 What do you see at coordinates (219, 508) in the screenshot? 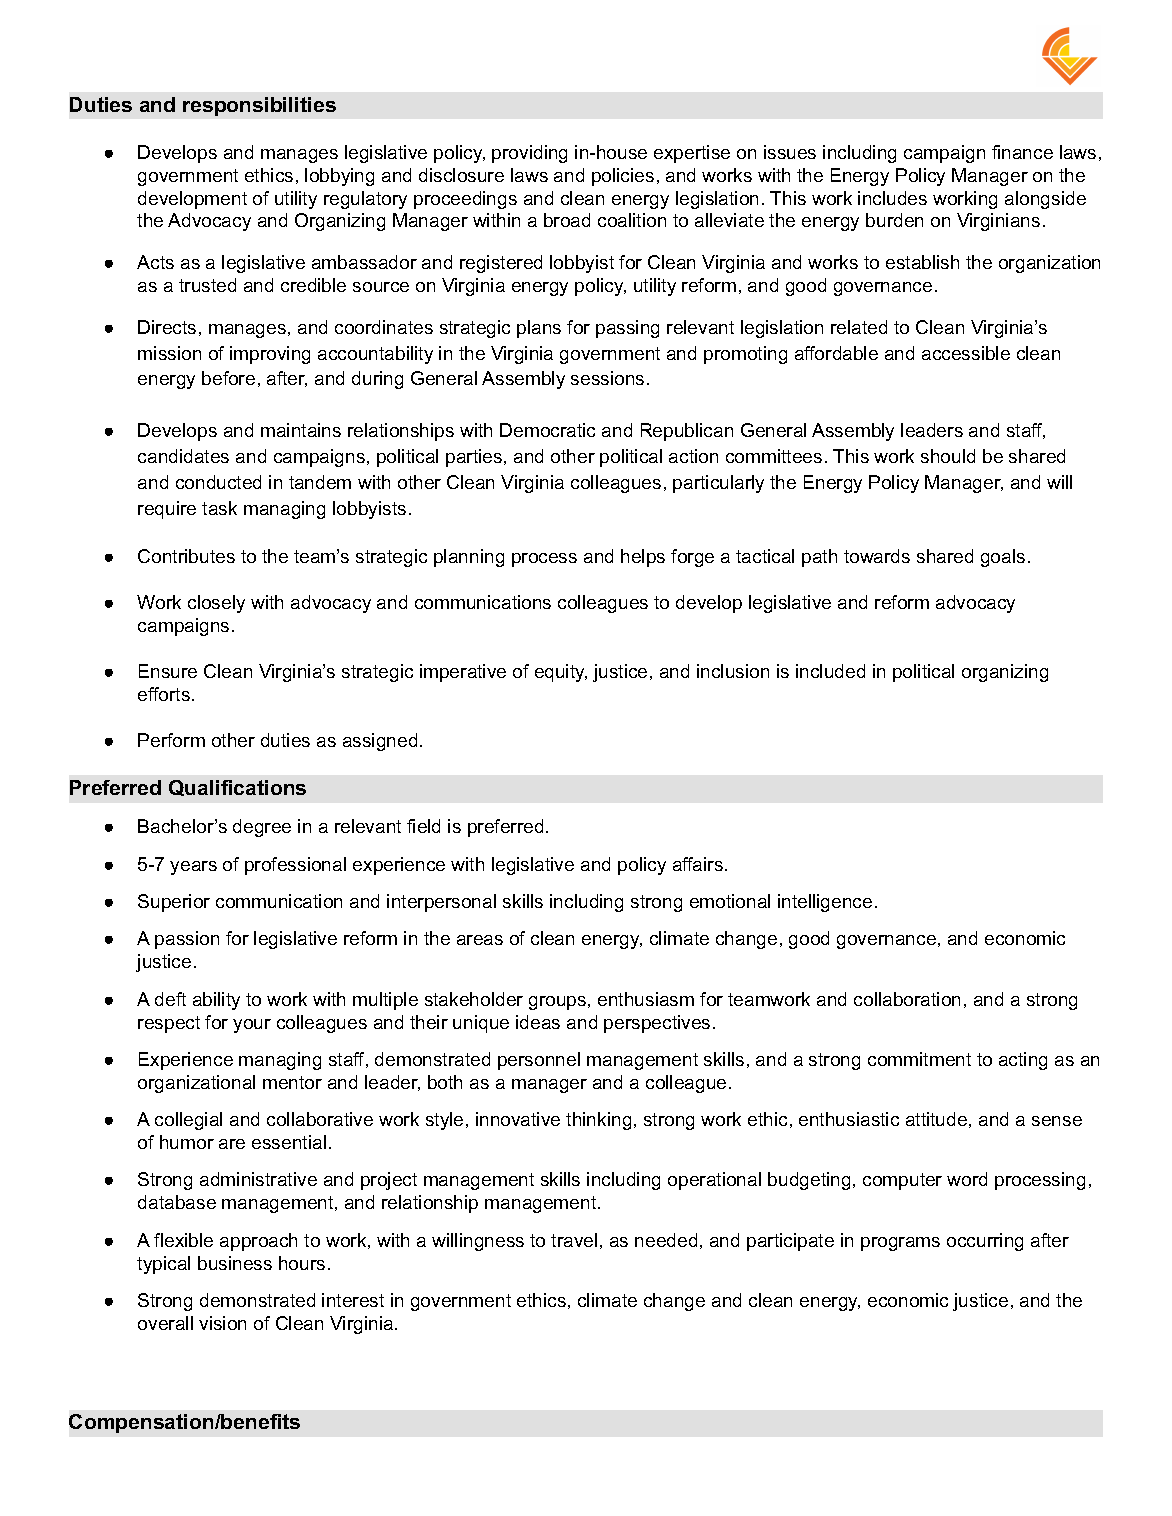
I see `task` at bounding box center [219, 508].
